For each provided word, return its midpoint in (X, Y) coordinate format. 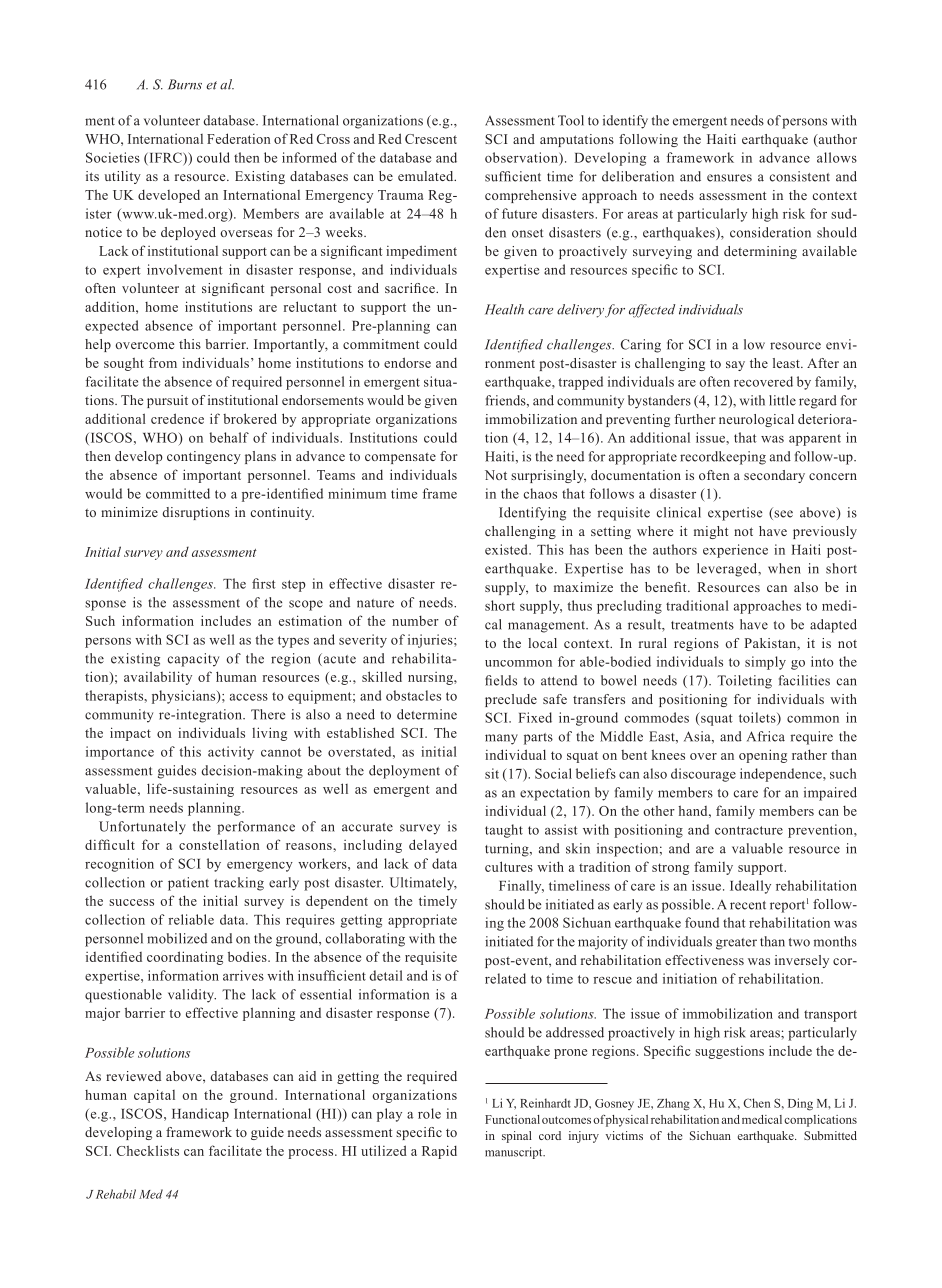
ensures (729, 178)
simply (765, 663)
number (415, 621)
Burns (185, 84)
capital (154, 1096)
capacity (193, 660)
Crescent (431, 139)
